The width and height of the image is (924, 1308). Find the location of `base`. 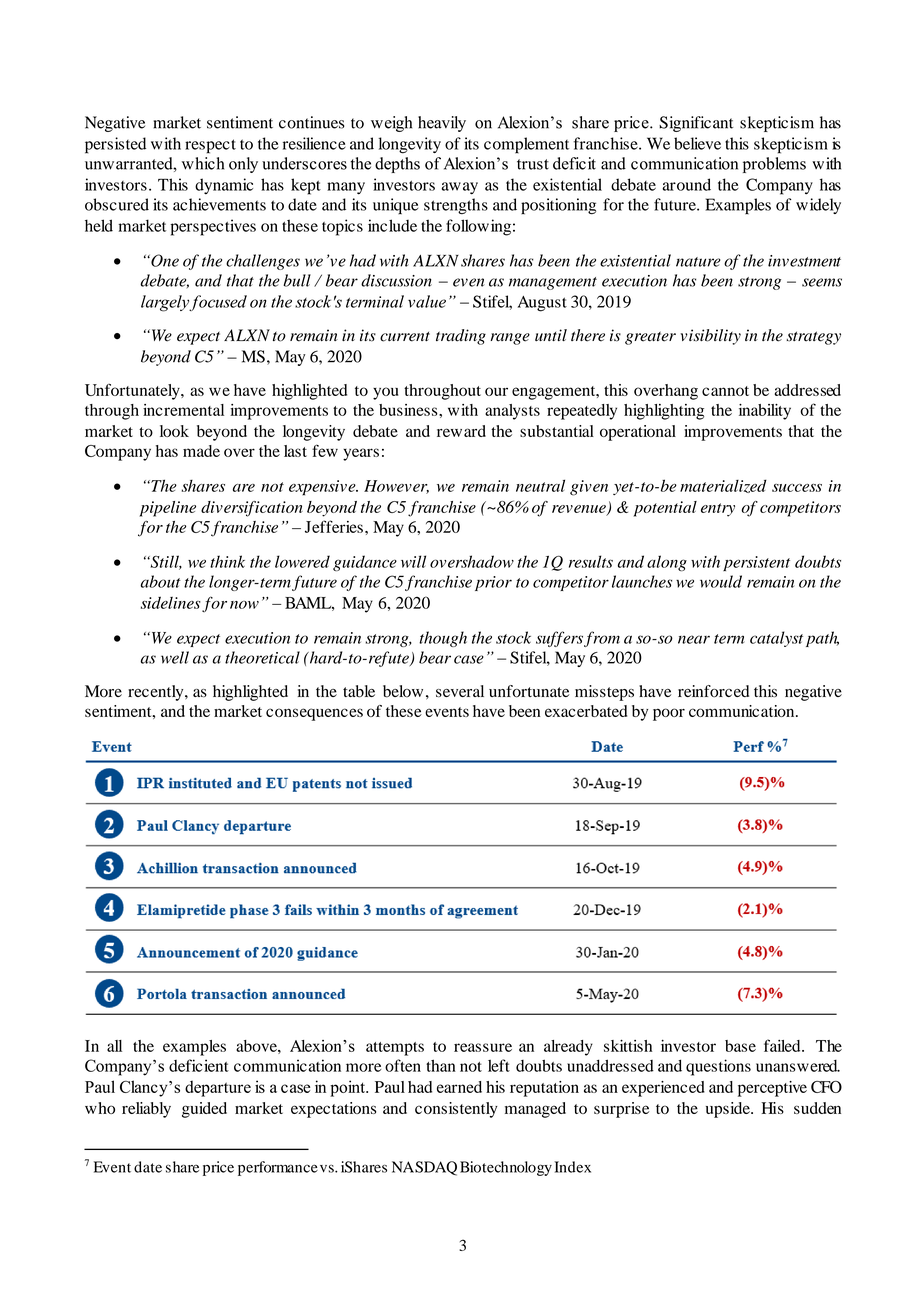

base is located at coordinates (740, 1046).
